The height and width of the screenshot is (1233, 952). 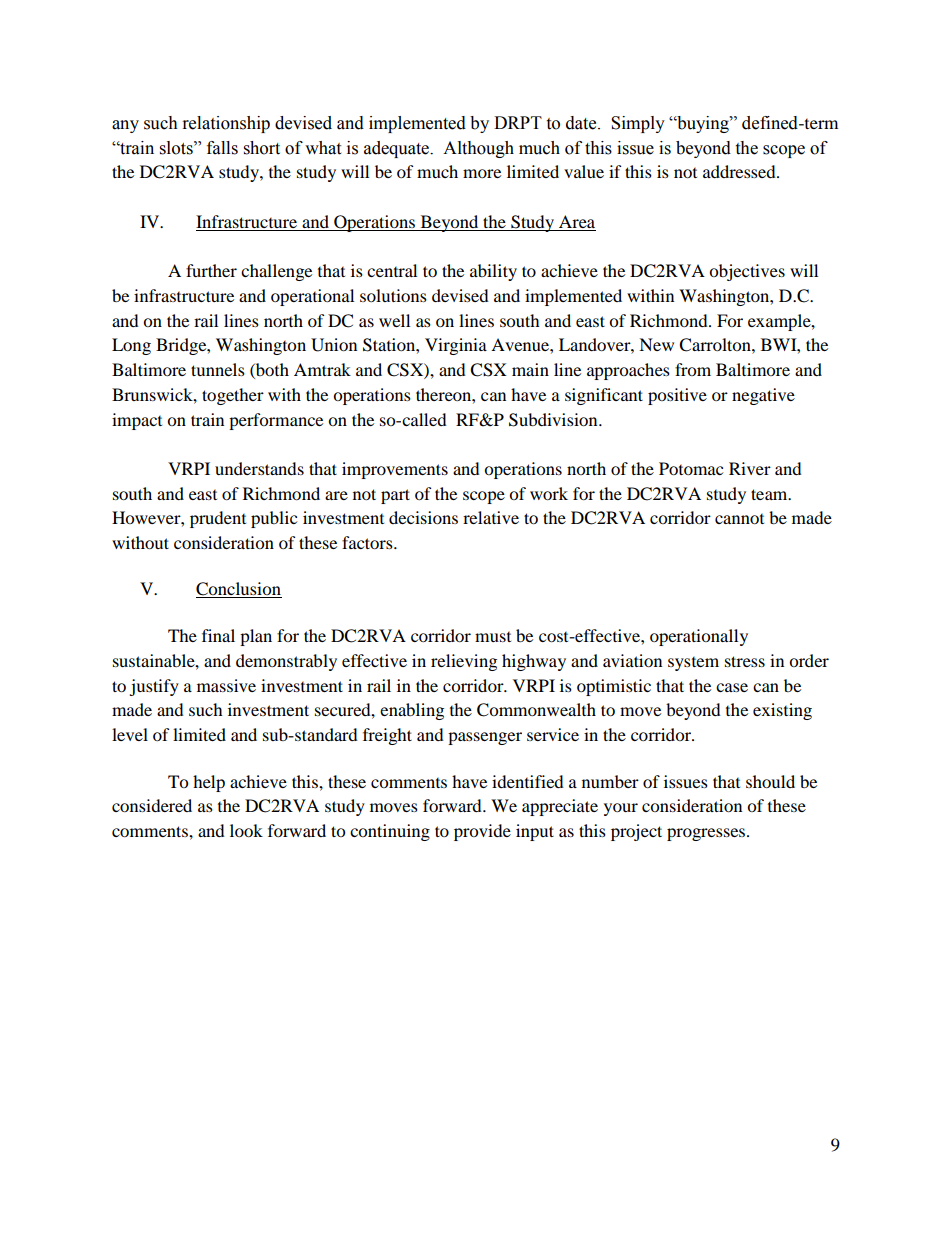 What do you see at coordinates (707, 834) in the screenshot?
I see `progresses` at bounding box center [707, 834].
